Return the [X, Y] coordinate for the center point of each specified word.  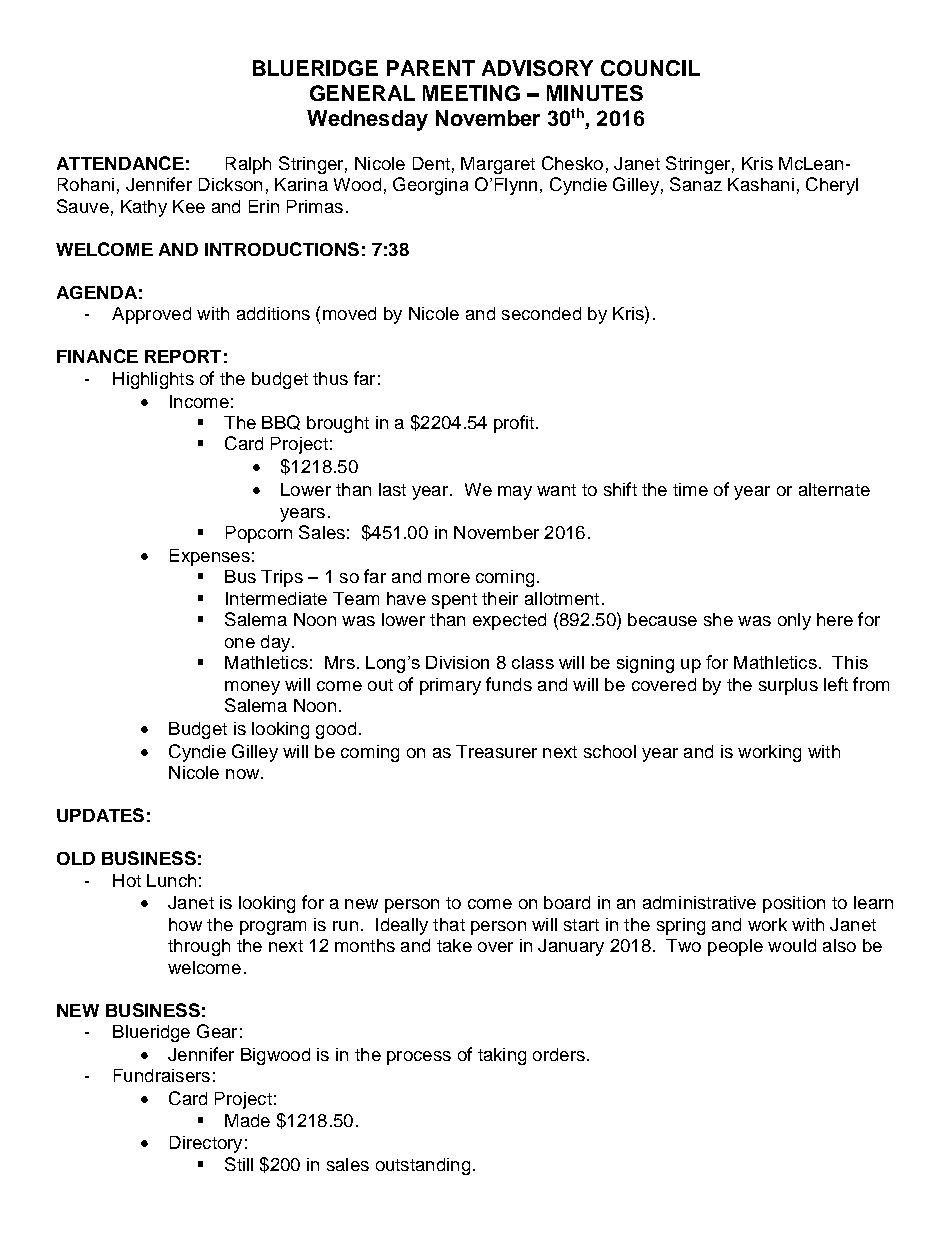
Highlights [153, 380]
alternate [834, 489]
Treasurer [496, 751]
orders [559, 1054]
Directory [206, 1144]
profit [514, 424]
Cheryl [832, 186]
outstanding [423, 1166]
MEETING [471, 93]
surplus [788, 686]
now [244, 774]
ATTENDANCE [120, 163]
